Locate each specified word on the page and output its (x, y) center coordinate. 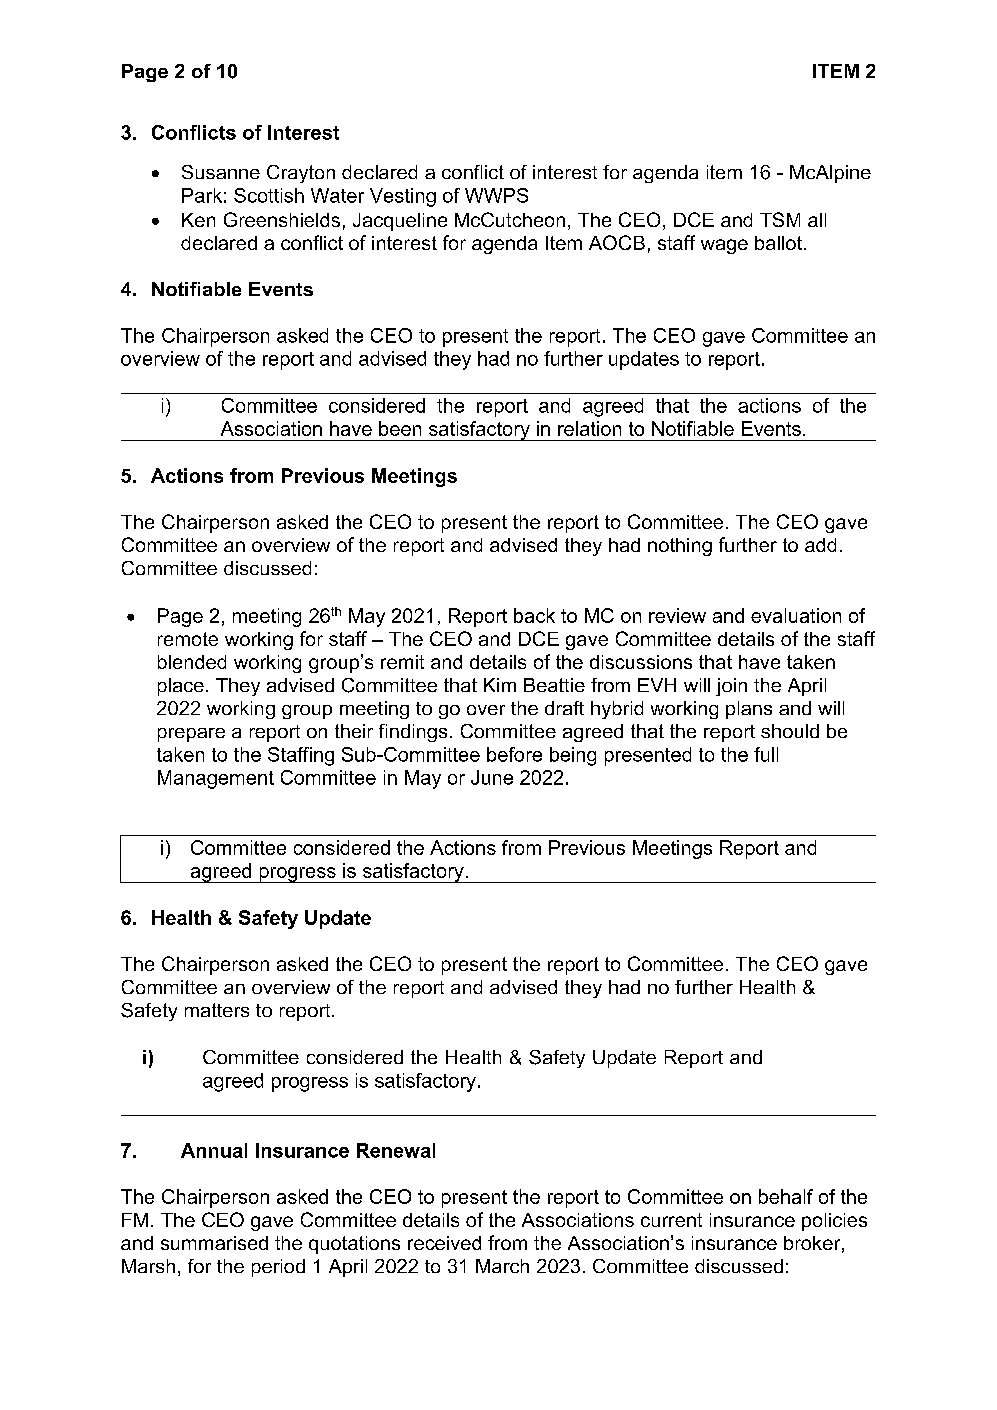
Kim (500, 685)
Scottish (269, 195)
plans (749, 710)
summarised (214, 1243)
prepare (191, 735)
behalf (786, 1196)
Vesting (403, 197)
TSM (780, 219)
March (502, 1266)
